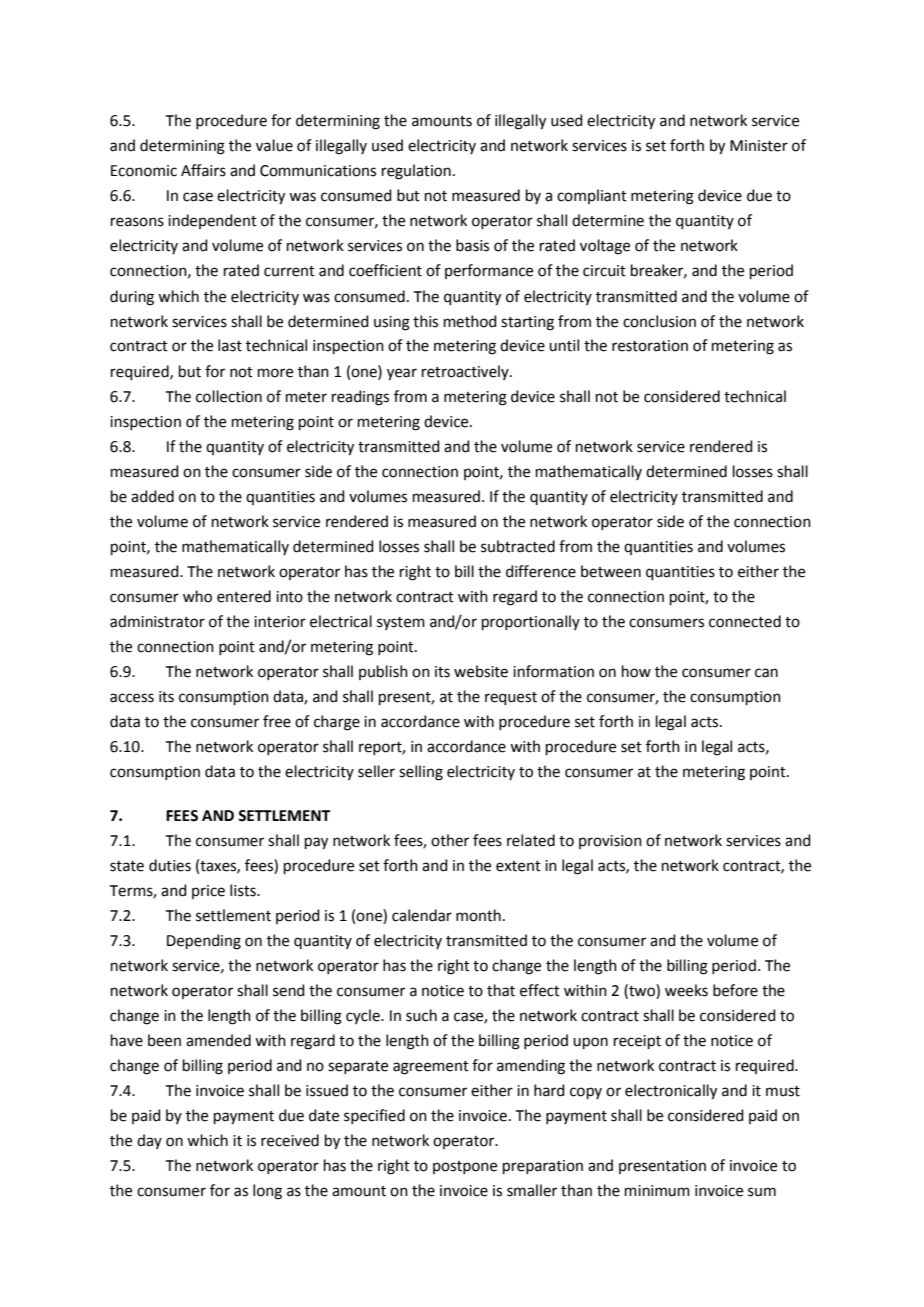 This screenshot has height=1307, width=924. Describe the element at coordinates (416, 172) in the screenshot. I see `regulation` at that location.
